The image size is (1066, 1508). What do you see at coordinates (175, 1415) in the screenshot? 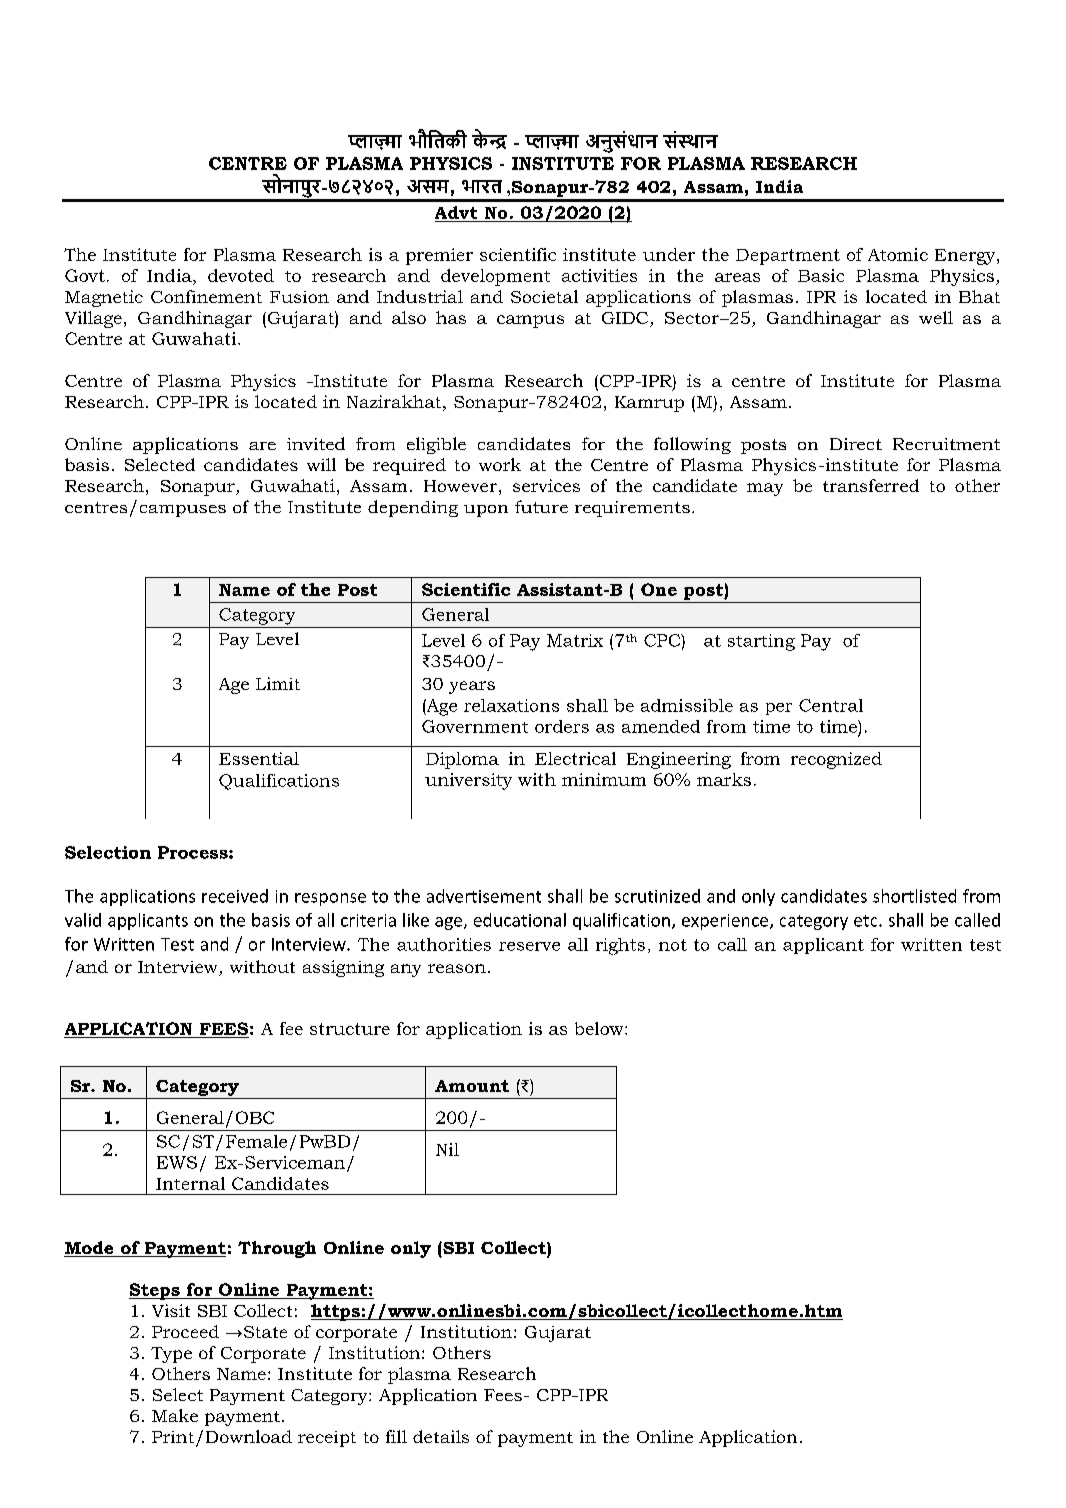
I see `Make` at bounding box center [175, 1415].
